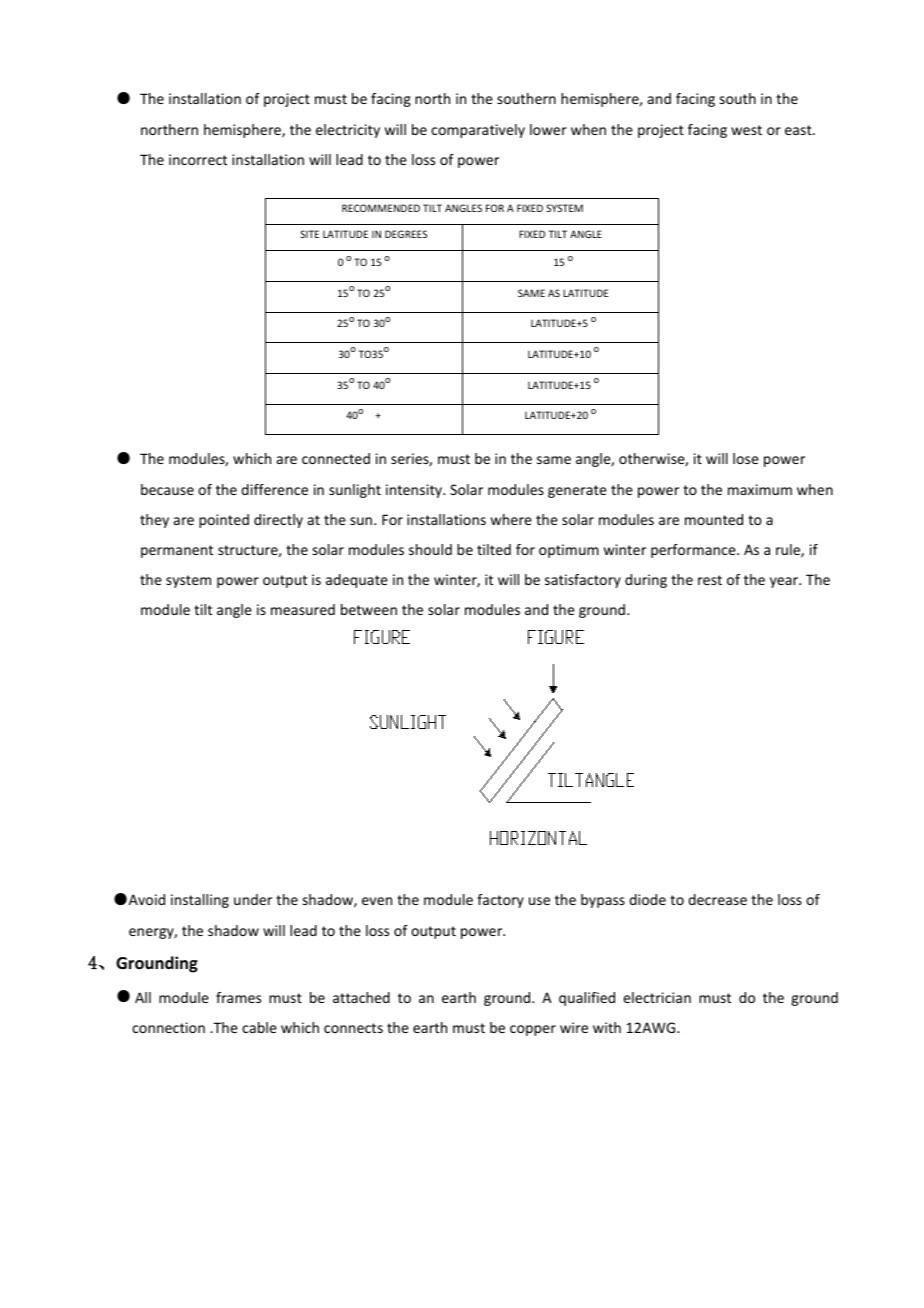 Image resolution: width=924 pixels, height=1308 pixels. Describe the element at coordinates (710, 580) in the screenshot. I see `rest` at that location.
